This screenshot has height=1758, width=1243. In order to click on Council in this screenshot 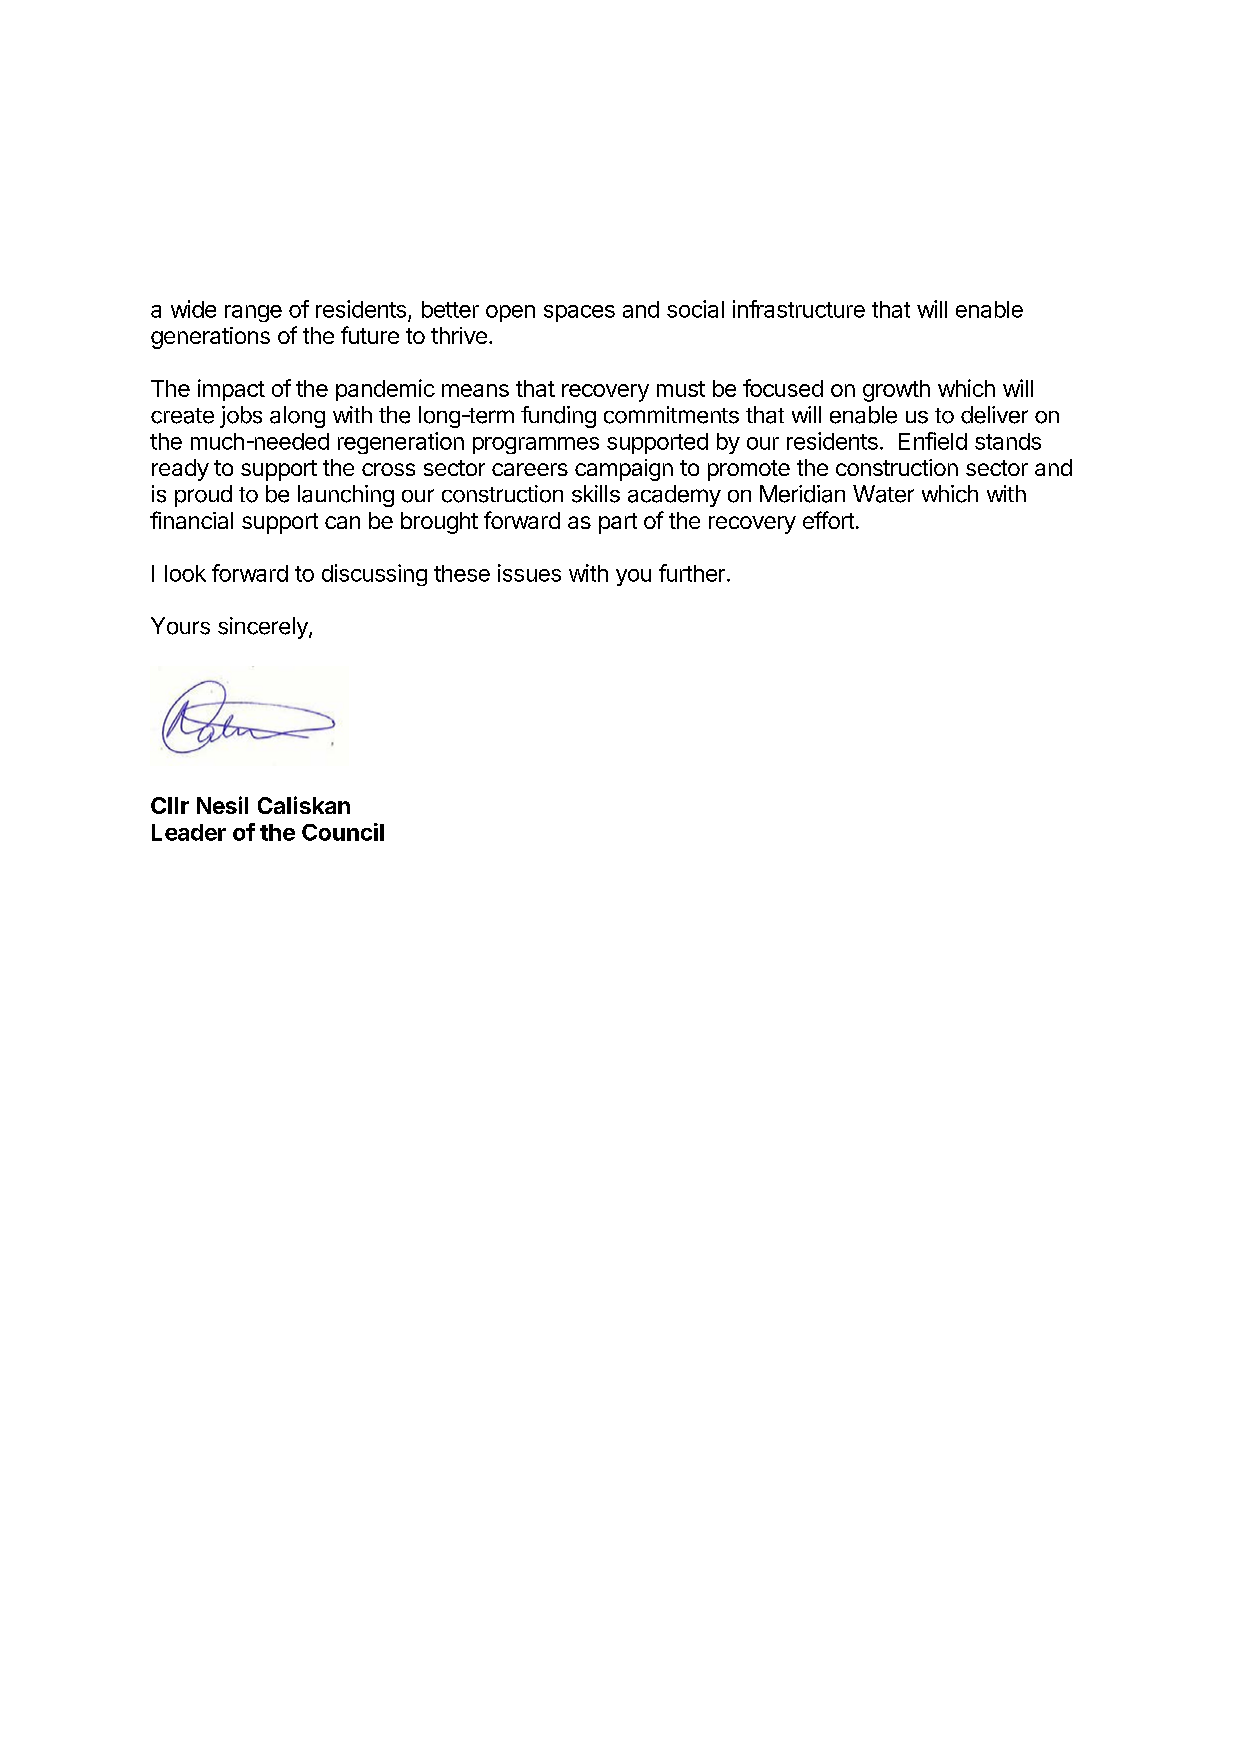, I will do `click(343, 832)`.
